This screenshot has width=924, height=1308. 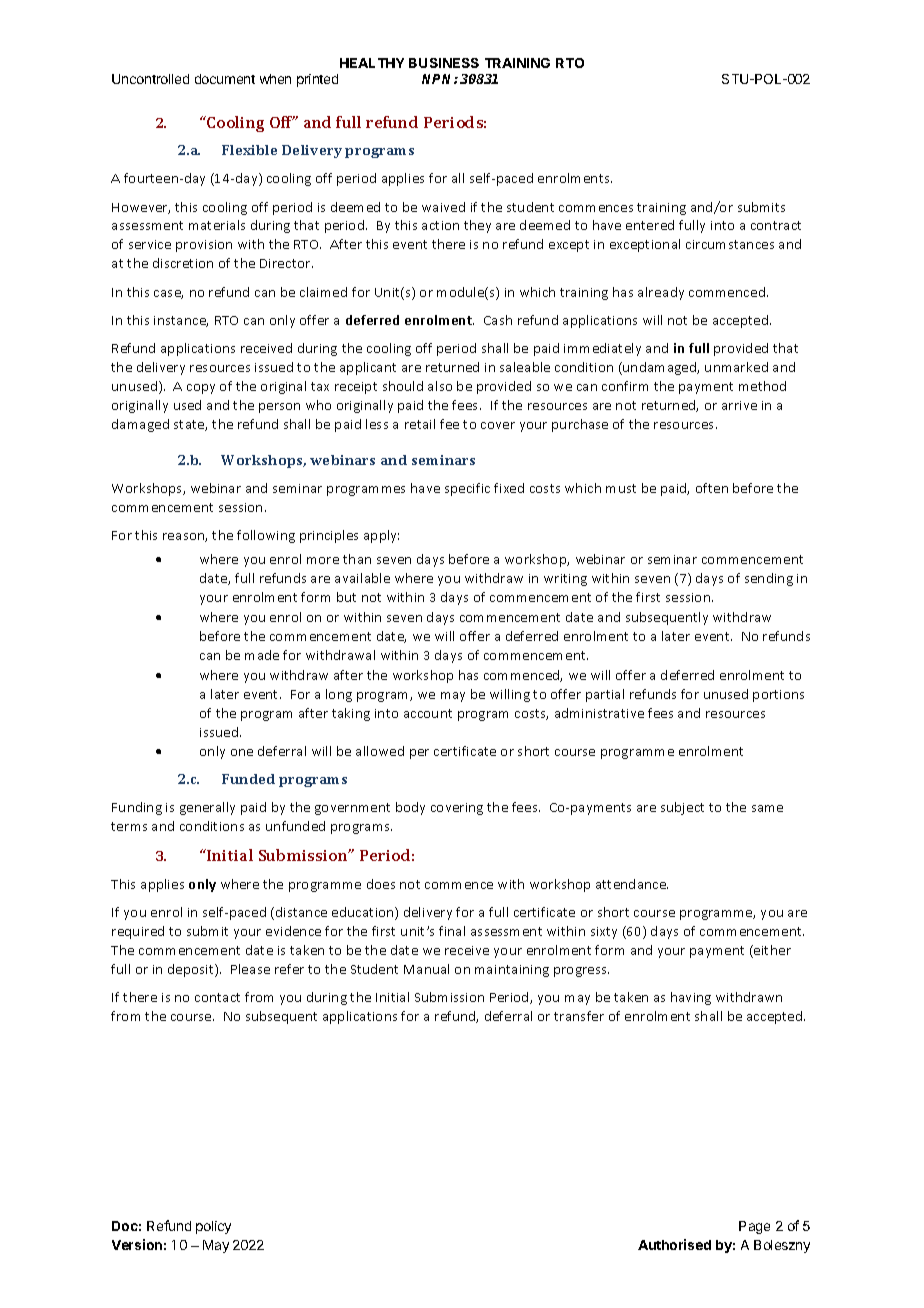 I want to click on either, so click(x=771, y=951).
